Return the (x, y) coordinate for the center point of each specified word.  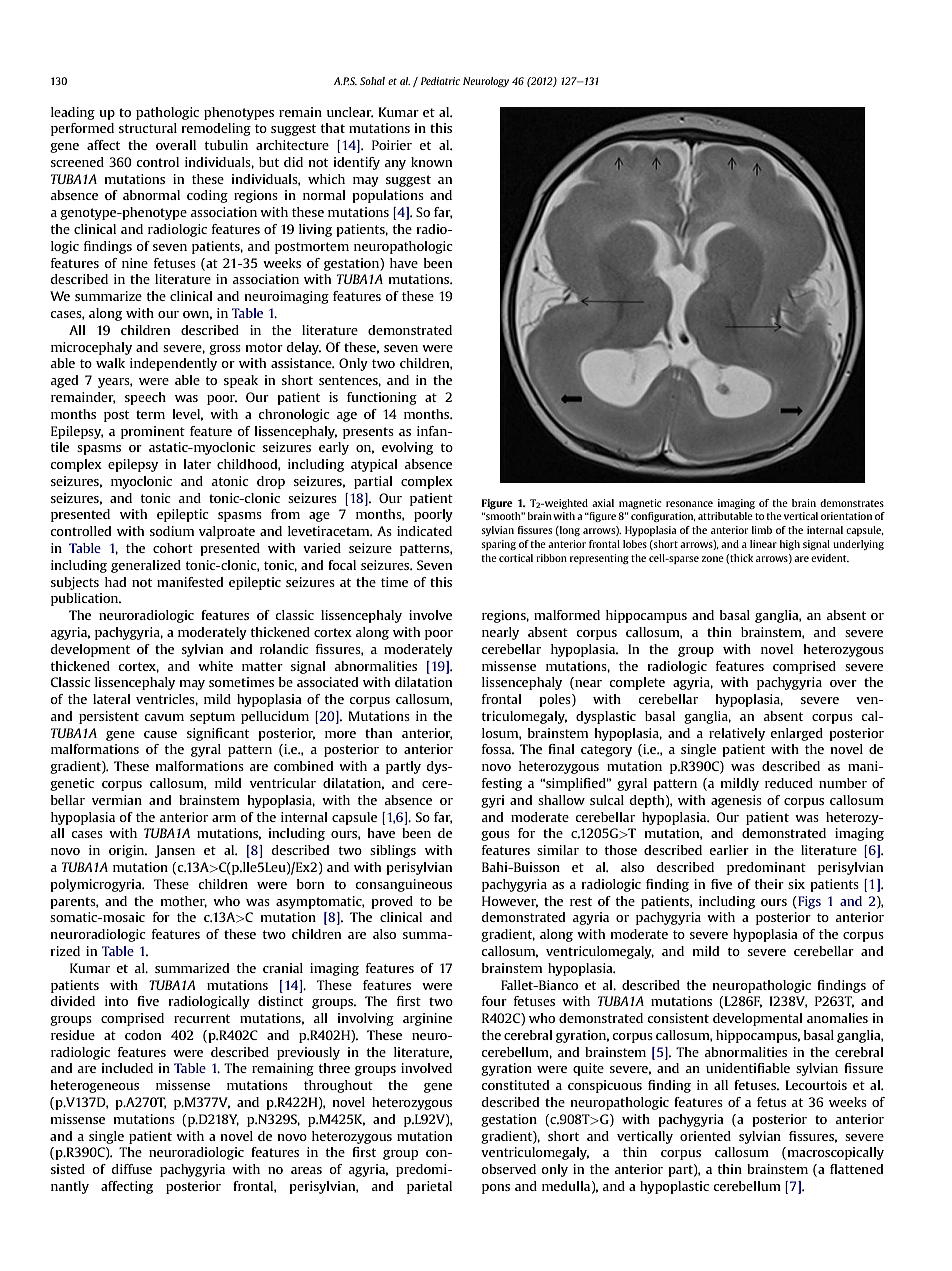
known (431, 162)
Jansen (175, 851)
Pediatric (440, 81)
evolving (407, 448)
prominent (153, 432)
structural (148, 128)
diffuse (132, 1169)
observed (508, 1169)
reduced (789, 783)
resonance (689, 504)
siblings (393, 851)
